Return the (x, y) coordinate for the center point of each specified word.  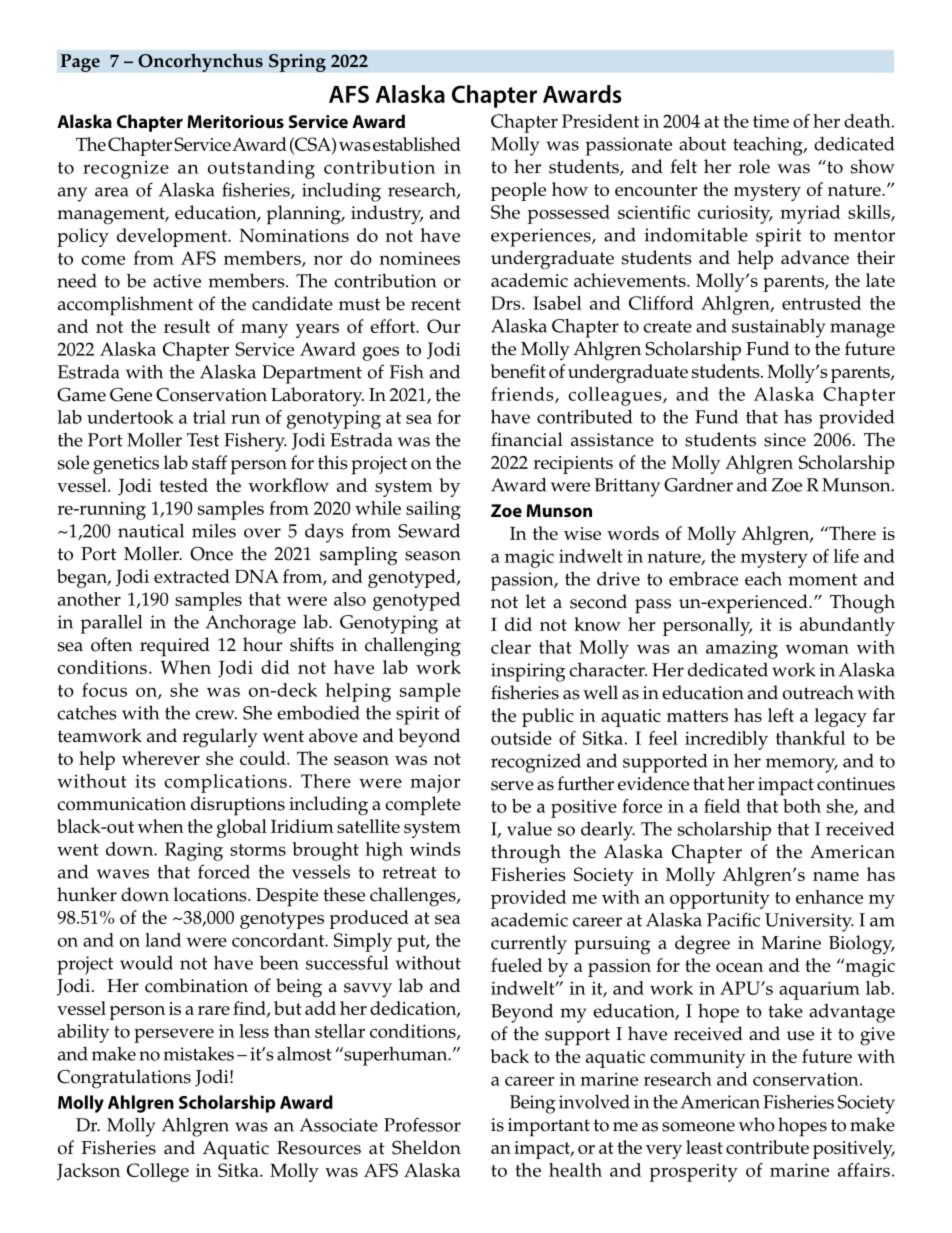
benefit (518, 371)
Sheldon (426, 1147)
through (526, 854)
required (175, 647)
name (836, 876)
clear (511, 647)
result (187, 326)
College (158, 1172)
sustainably (779, 328)
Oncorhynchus (200, 62)
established (417, 144)
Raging (194, 851)
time (771, 121)
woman (817, 649)
